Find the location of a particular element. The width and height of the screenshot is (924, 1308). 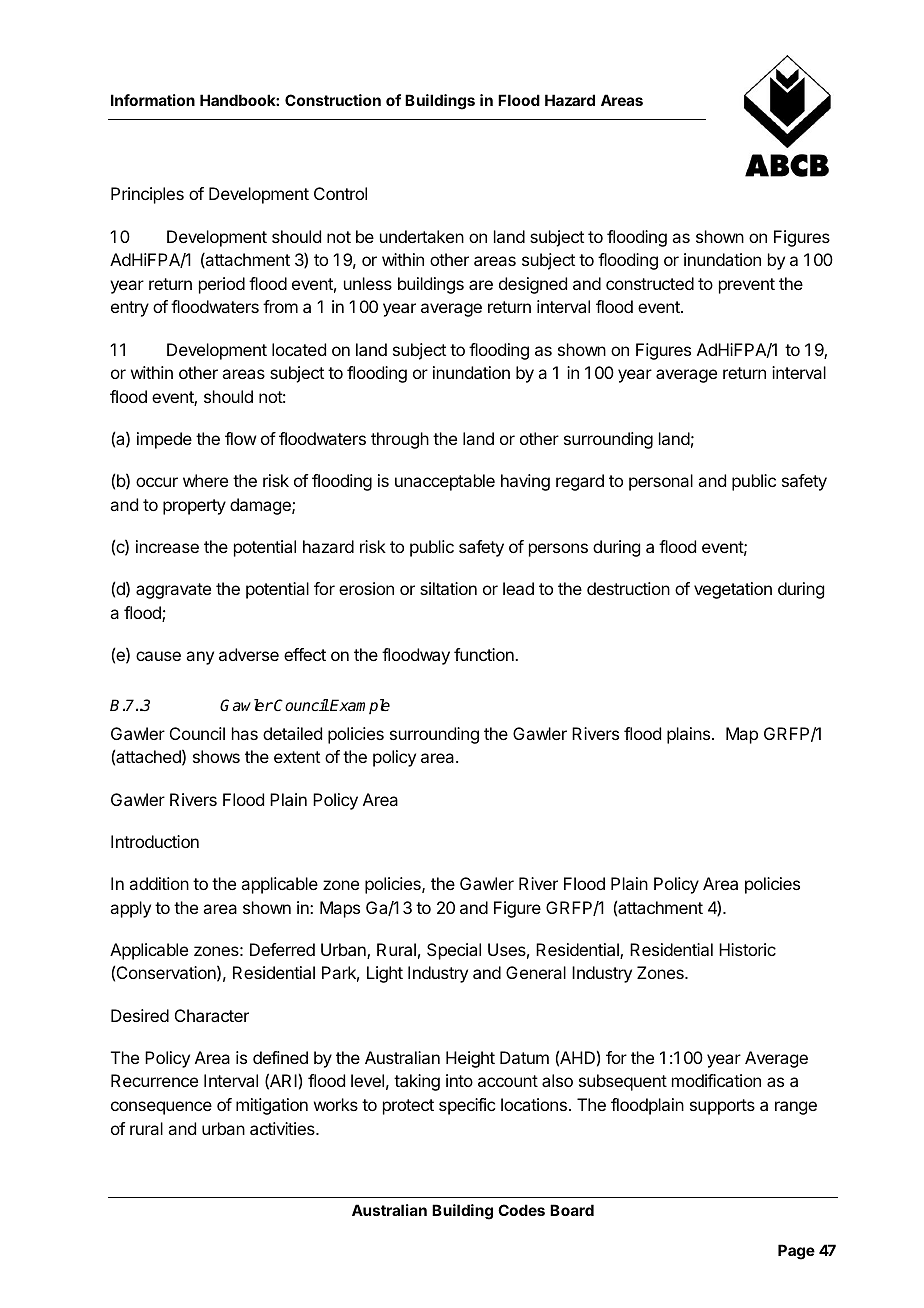

Information is located at coordinates (153, 100).
